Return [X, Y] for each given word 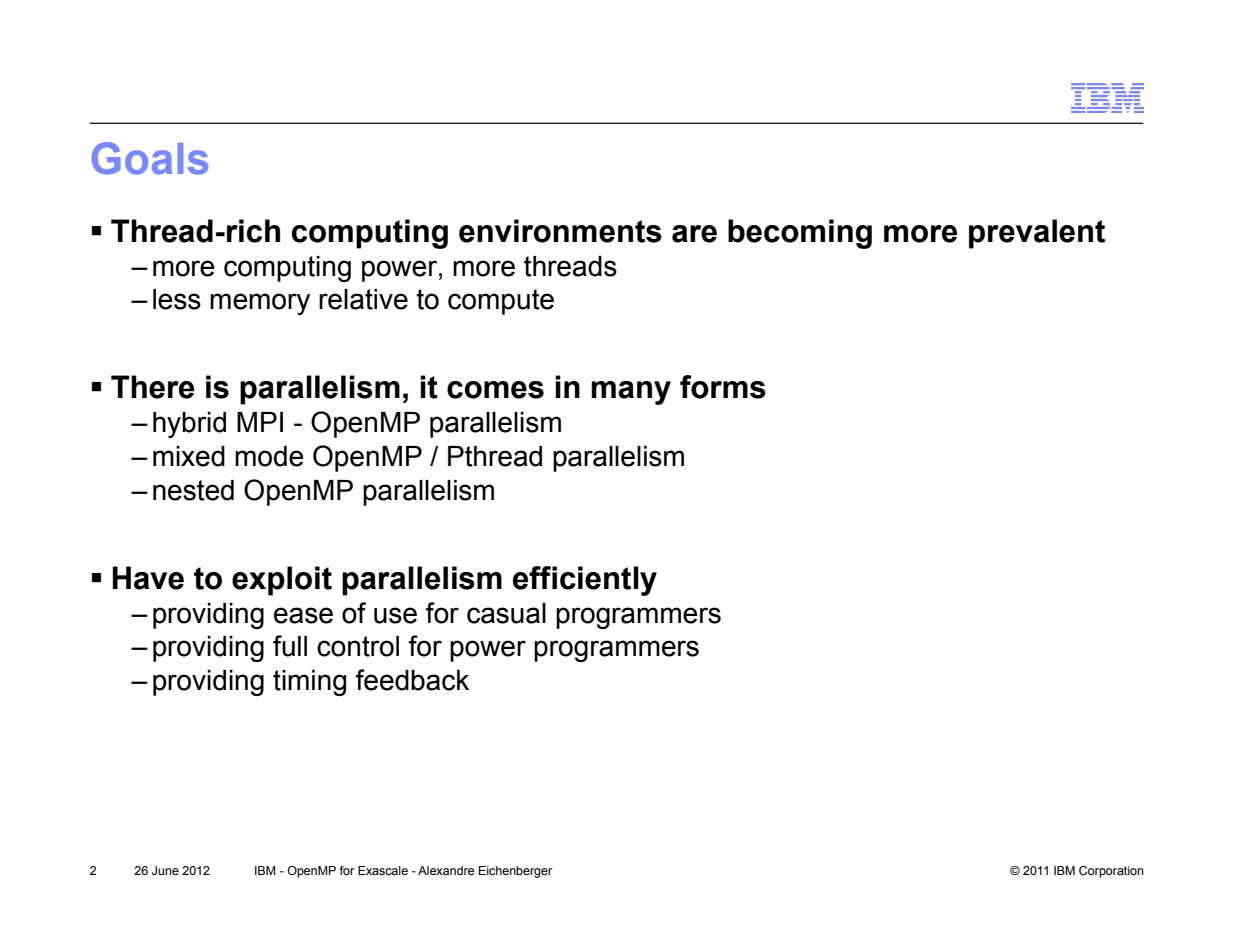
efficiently [585, 581]
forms [723, 387]
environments [560, 231]
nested [193, 490]
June [165, 870]
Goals [149, 158]
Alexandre [446, 870]
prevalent [1037, 234]
